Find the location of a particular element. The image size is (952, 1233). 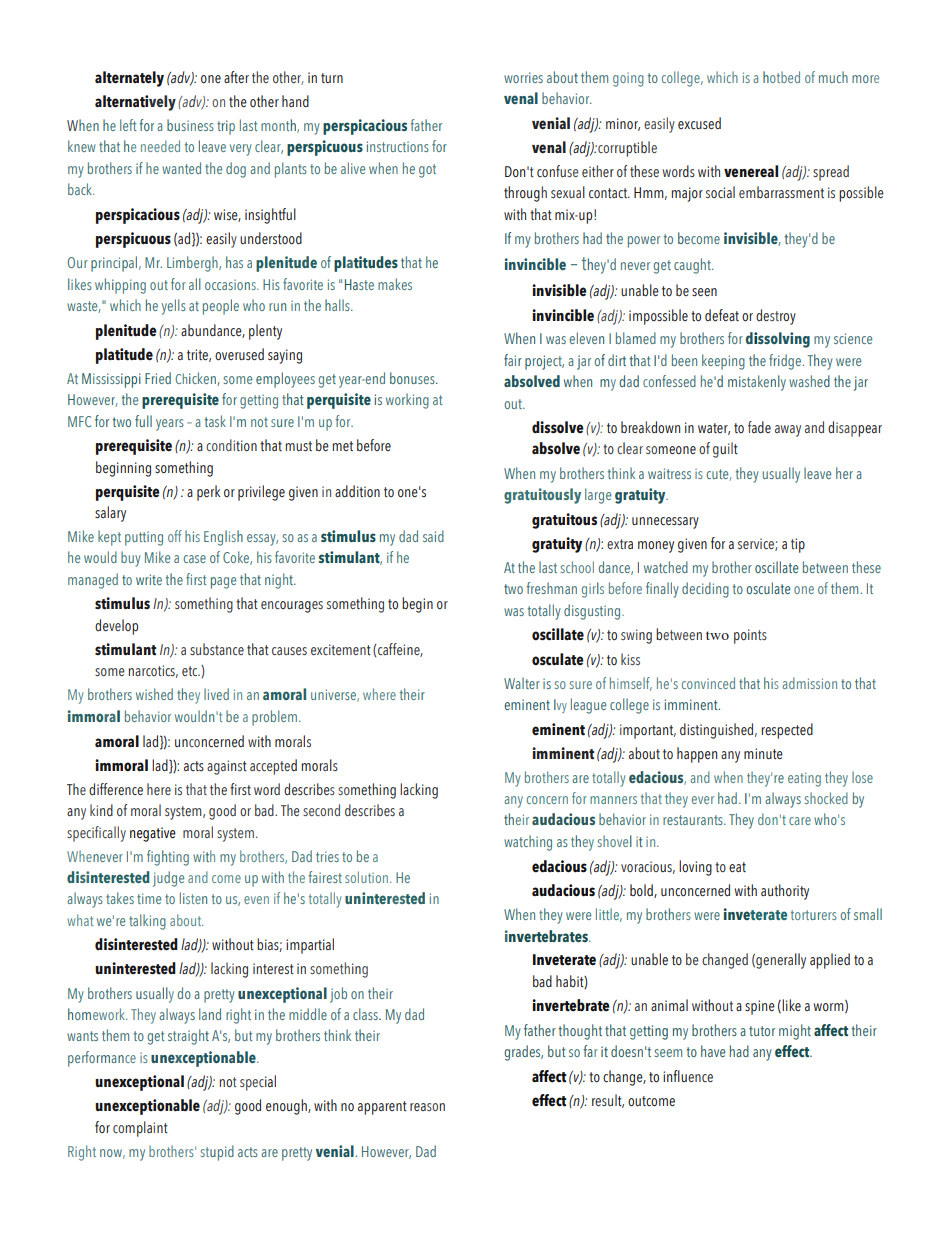

eating is located at coordinates (804, 779).
